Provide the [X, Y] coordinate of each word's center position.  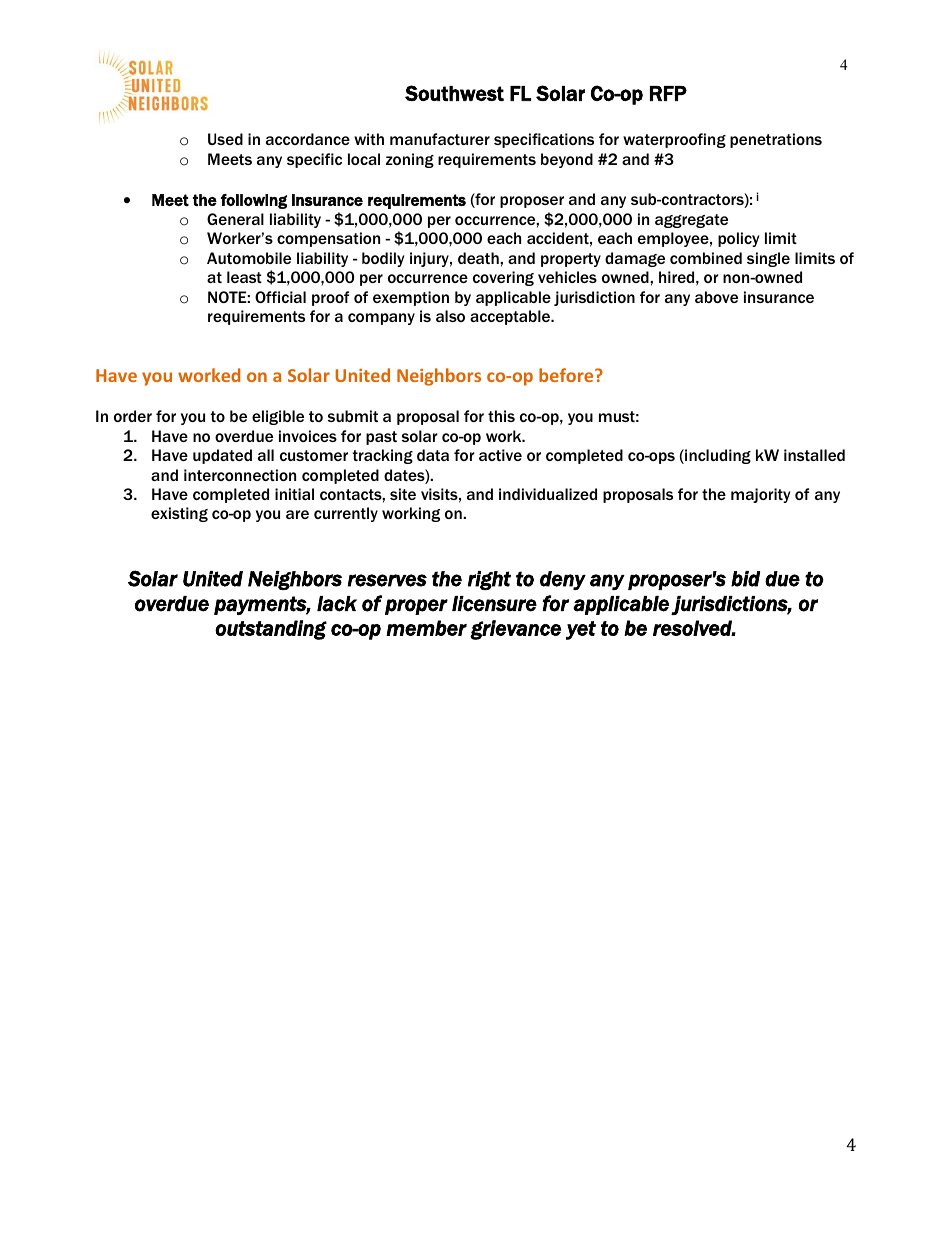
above [716, 297]
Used [225, 139]
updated [222, 456]
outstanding [271, 630]
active [500, 455]
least [244, 277]
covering [503, 278]
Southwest [454, 93]
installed [814, 455]
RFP [668, 93]
